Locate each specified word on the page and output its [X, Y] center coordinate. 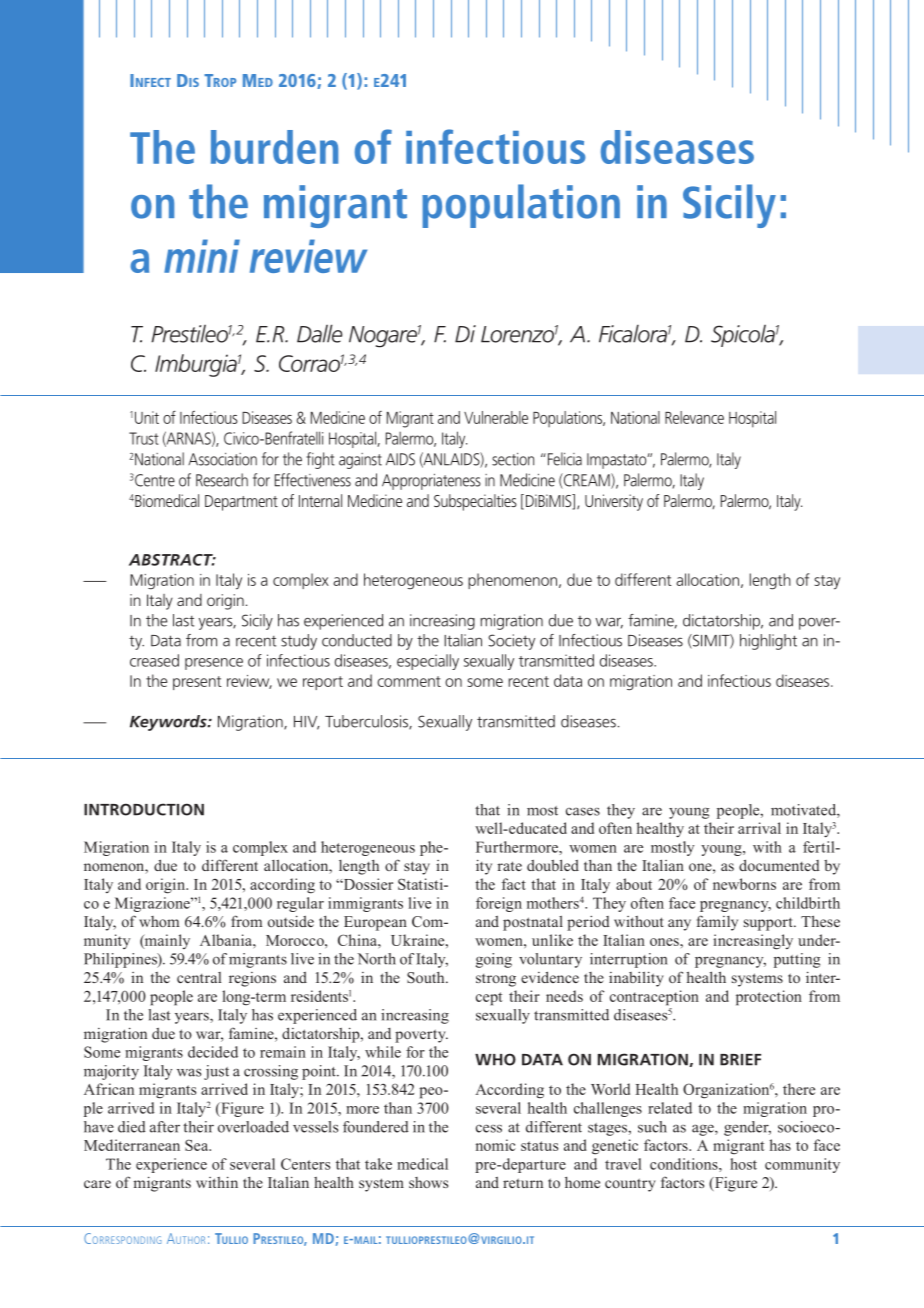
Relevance [694, 417]
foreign [499, 904]
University [614, 502]
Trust [144, 438]
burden [274, 147]
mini [202, 256]
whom [159, 921]
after [165, 1127]
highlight [768, 642]
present [197, 683]
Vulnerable [496, 417]
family [717, 923]
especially [428, 662]
